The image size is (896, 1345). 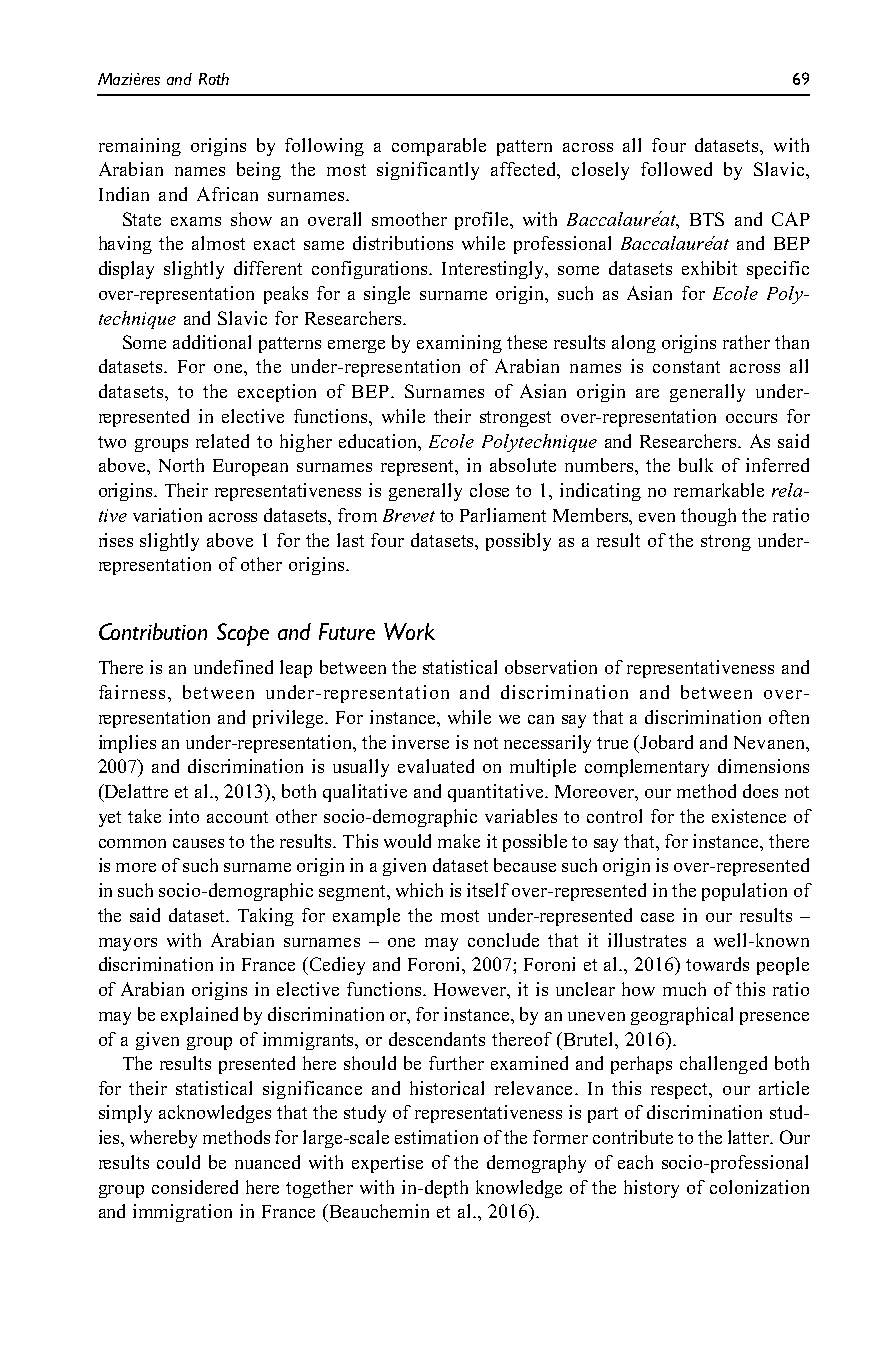 I want to click on Work, so click(x=409, y=631).
